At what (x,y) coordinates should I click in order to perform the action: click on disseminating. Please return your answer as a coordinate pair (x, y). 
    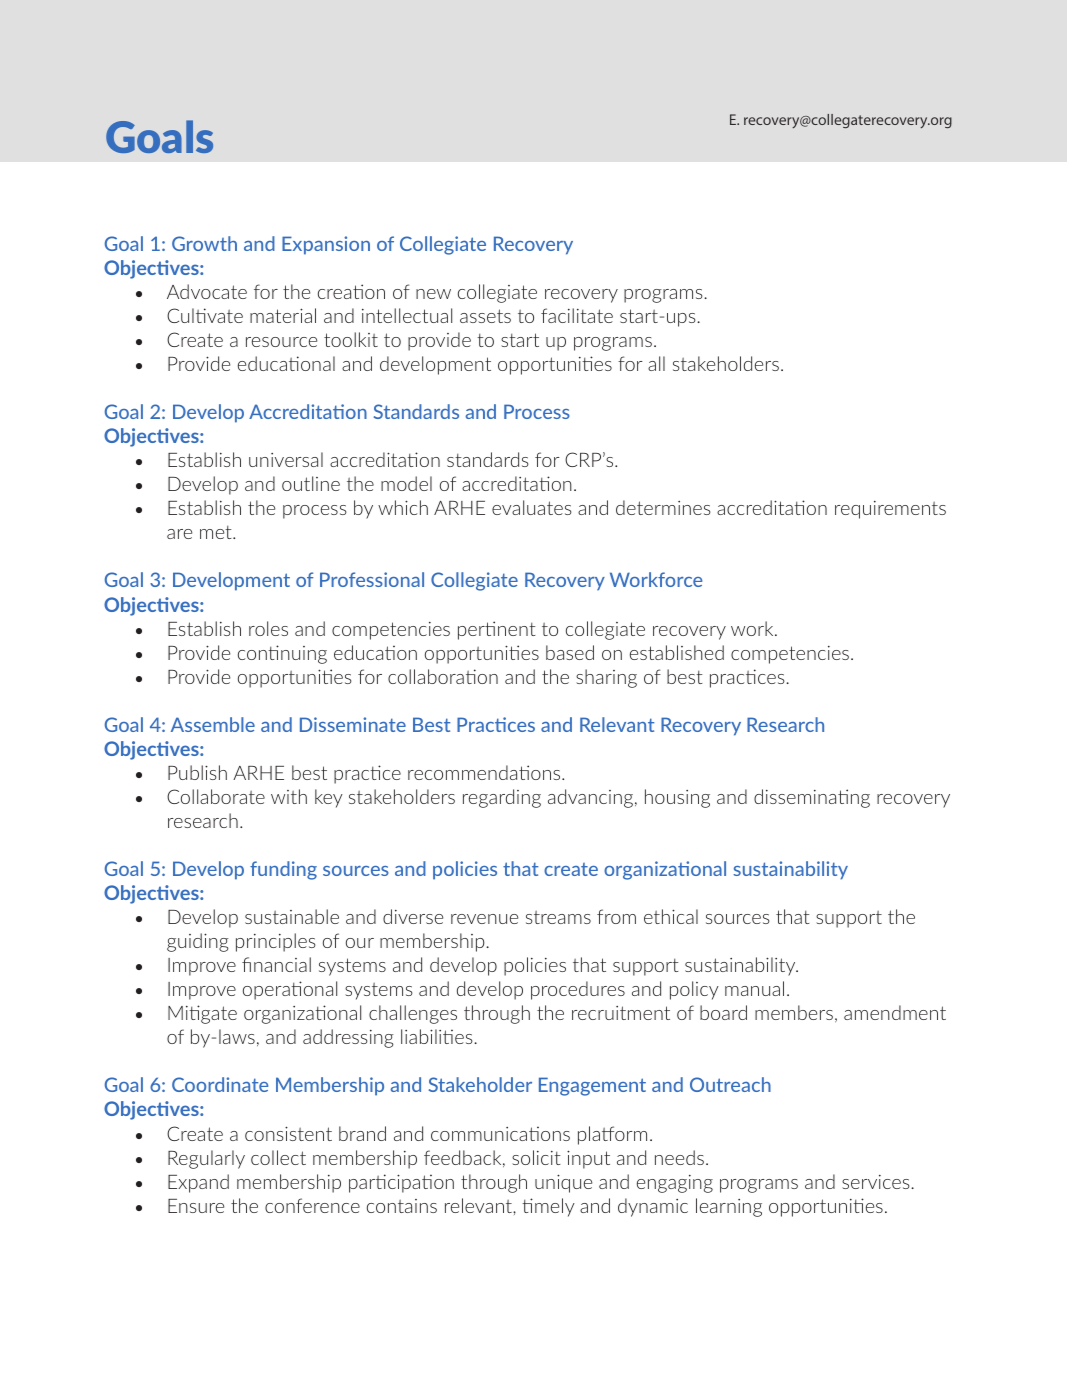
    Looking at the image, I should click on (812, 798).
